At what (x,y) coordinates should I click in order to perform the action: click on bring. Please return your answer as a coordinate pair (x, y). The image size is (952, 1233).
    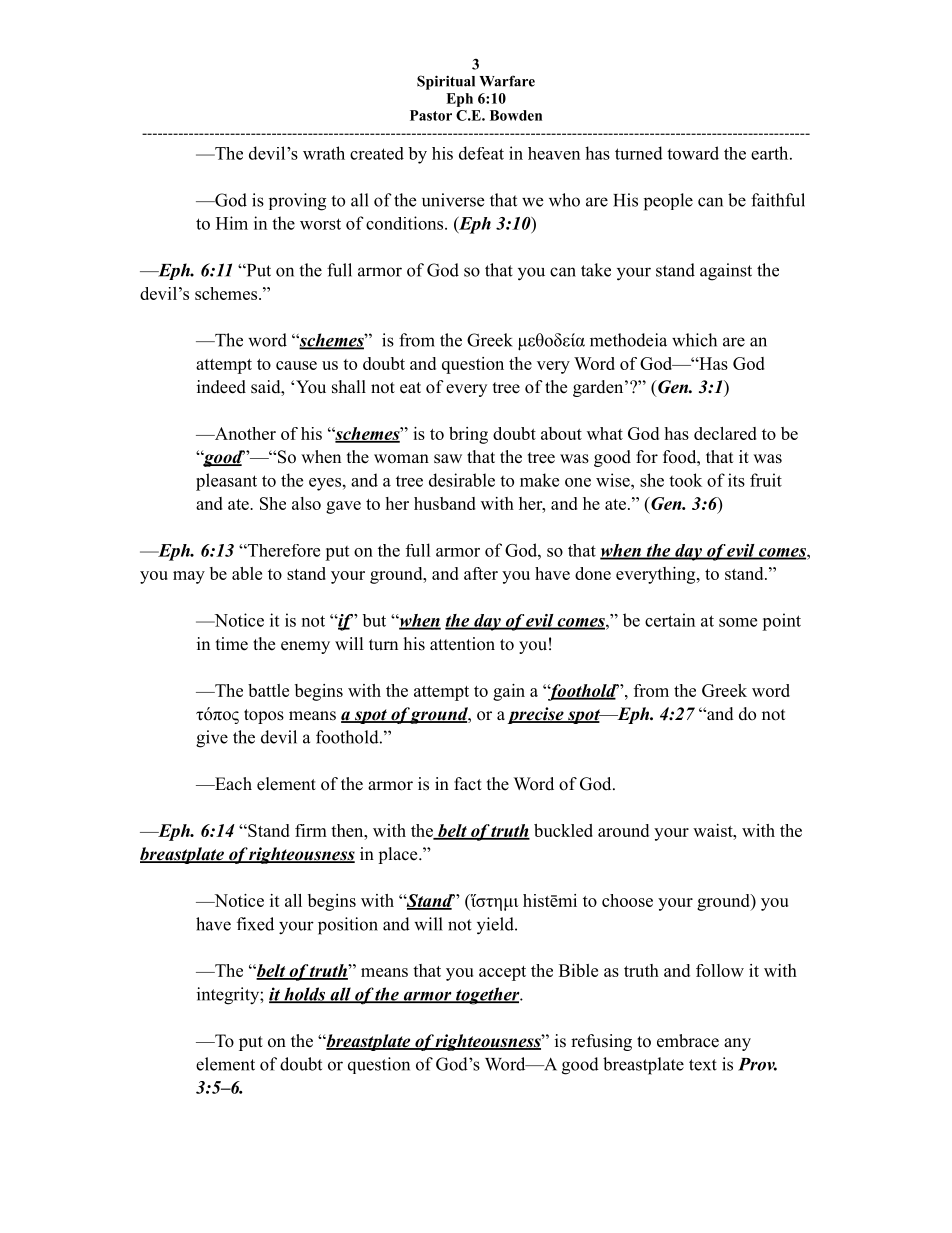
    Looking at the image, I should click on (468, 435).
